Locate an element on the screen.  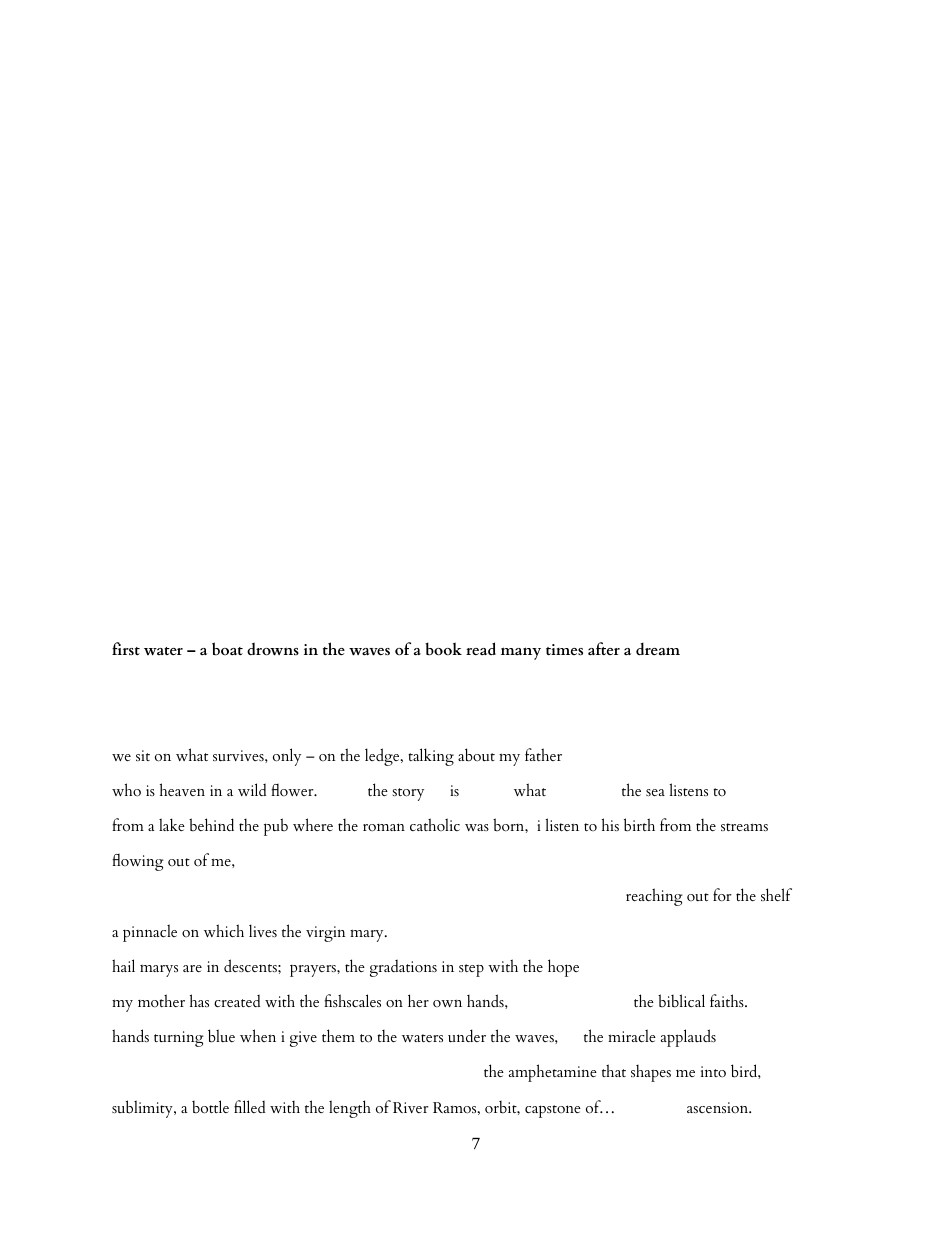
talking is located at coordinates (431, 757).
